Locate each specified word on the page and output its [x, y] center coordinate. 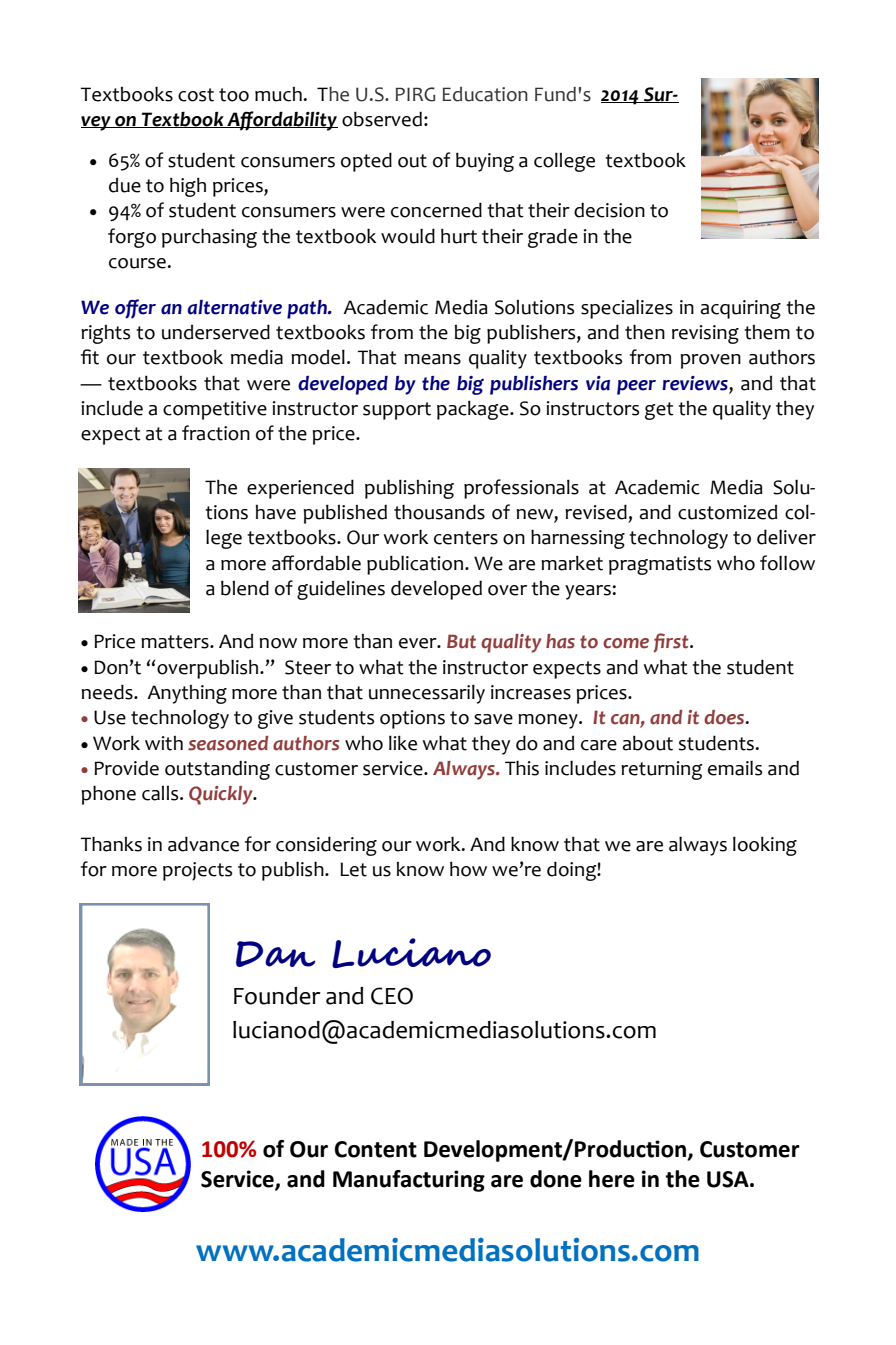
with [164, 743]
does [725, 717]
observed [382, 119]
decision [609, 210]
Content [376, 1149]
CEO [392, 996]
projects [197, 871]
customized [727, 512]
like [403, 743]
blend [245, 588]
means [432, 359]
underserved [216, 332]
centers [466, 538]
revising [705, 334]
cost [196, 95]
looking [765, 846]
